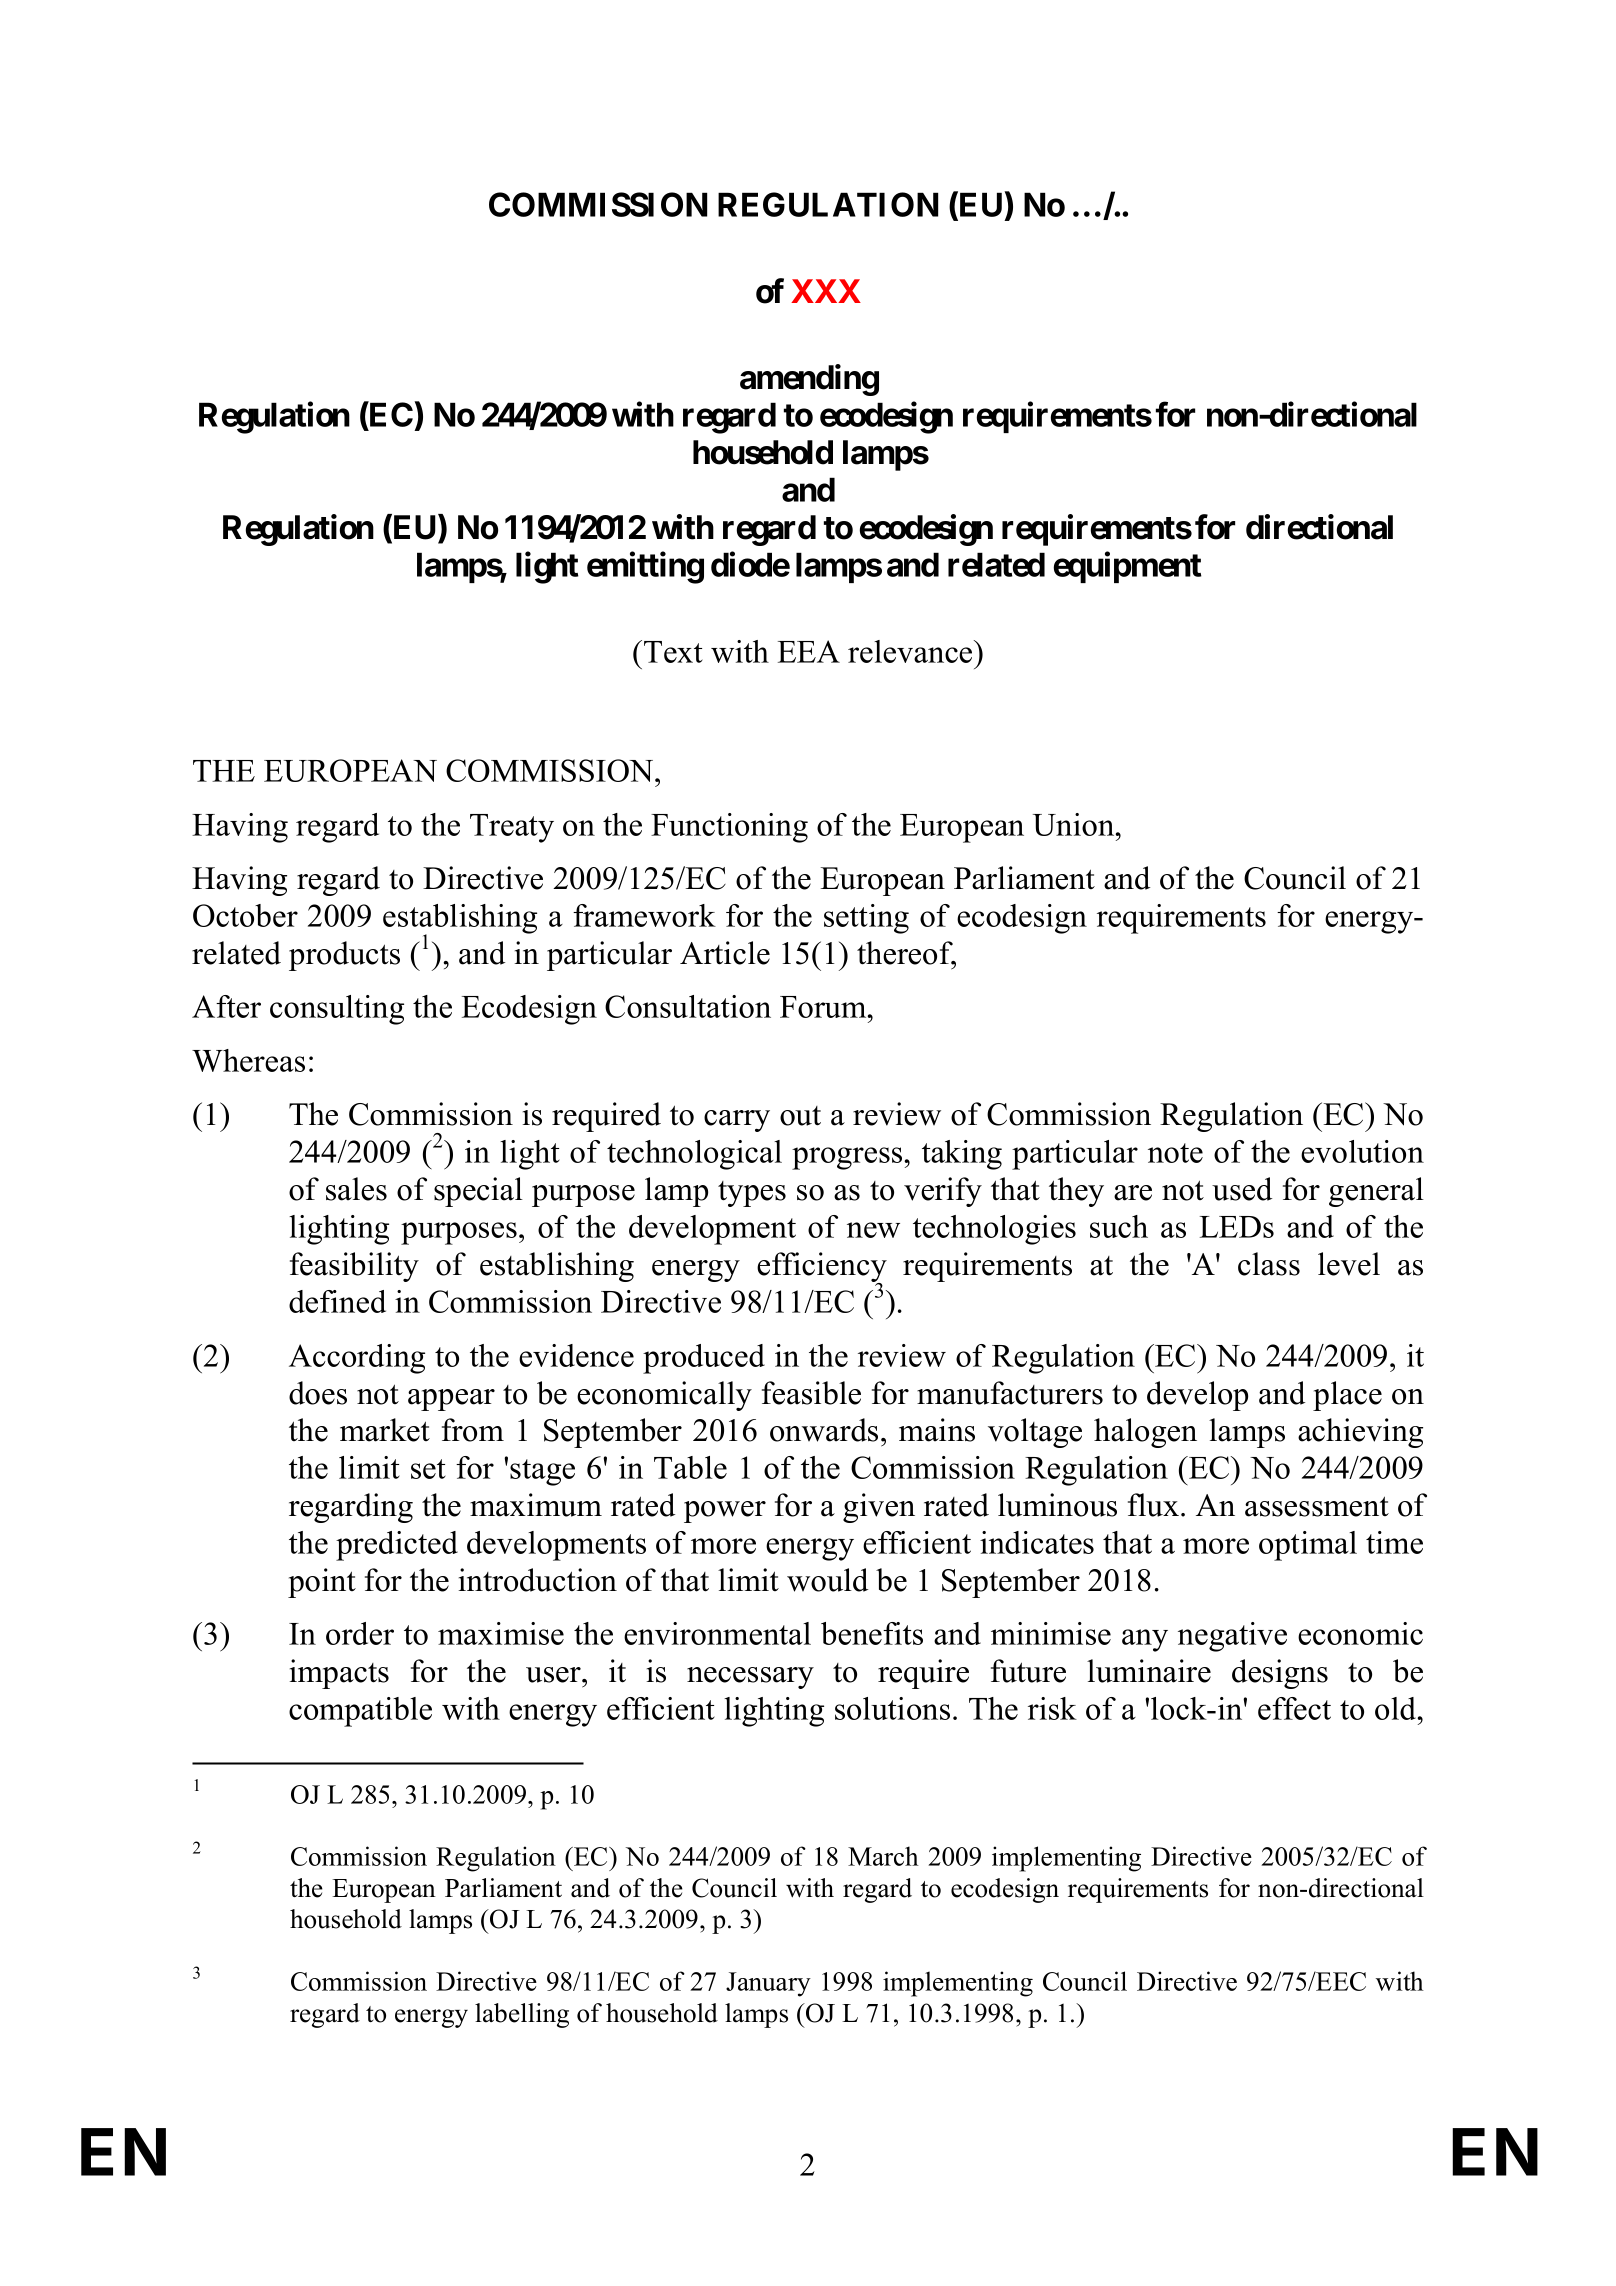 Image resolution: width=1616 pixels, height=2286 pixels. I want to click on used, so click(1242, 1189).
